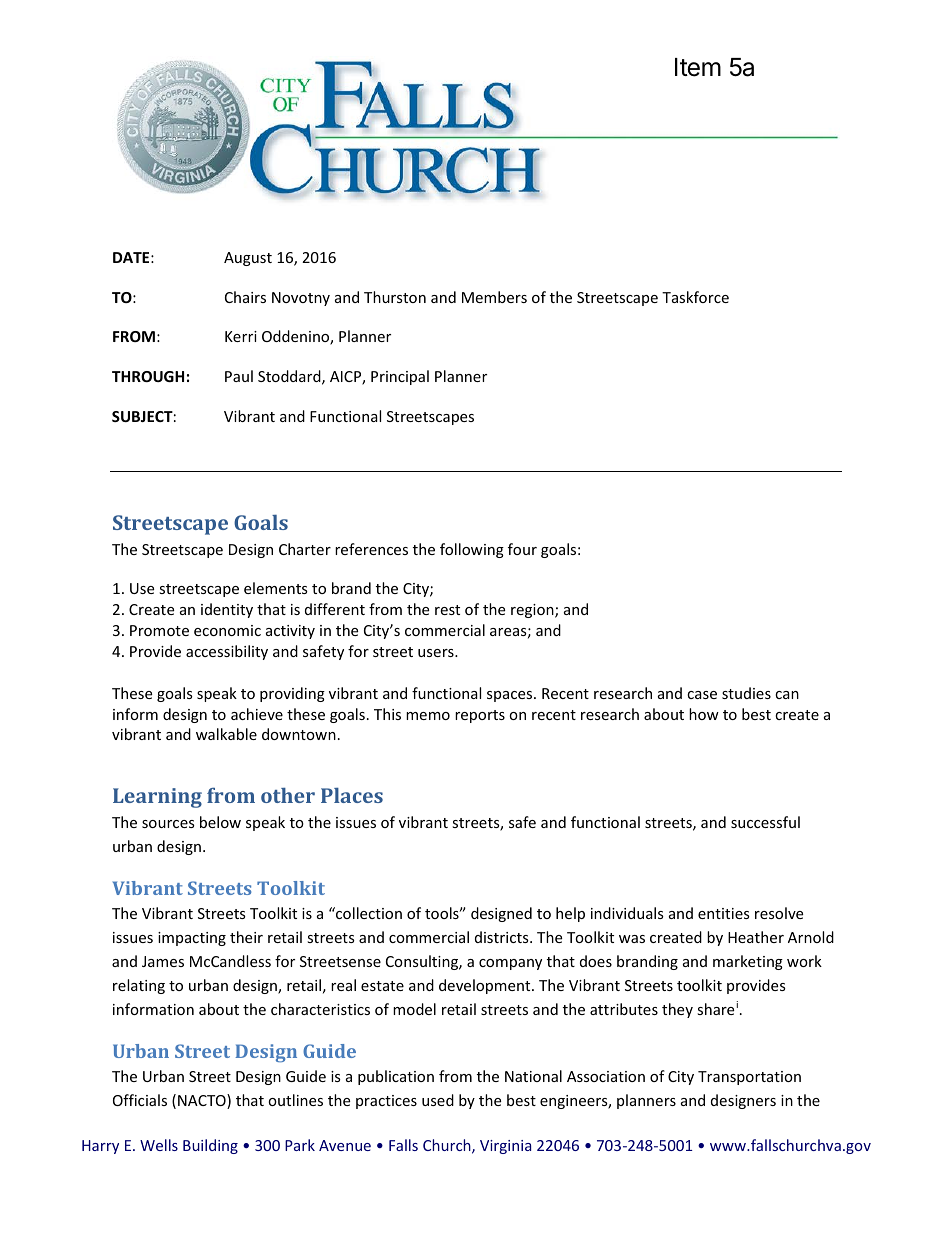  I want to click on studies, so click(746, 693).
